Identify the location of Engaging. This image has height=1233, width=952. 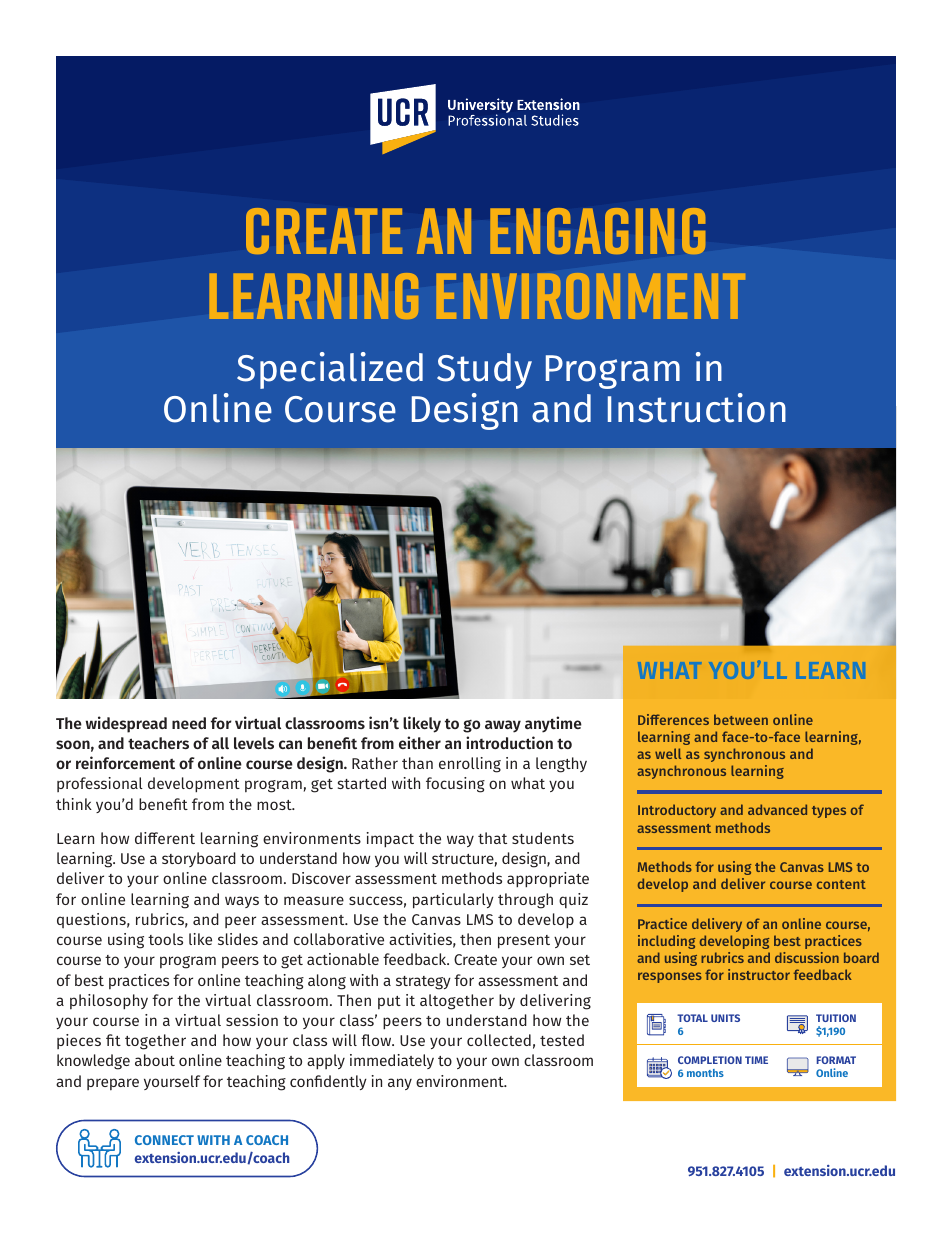
(597, 231).
